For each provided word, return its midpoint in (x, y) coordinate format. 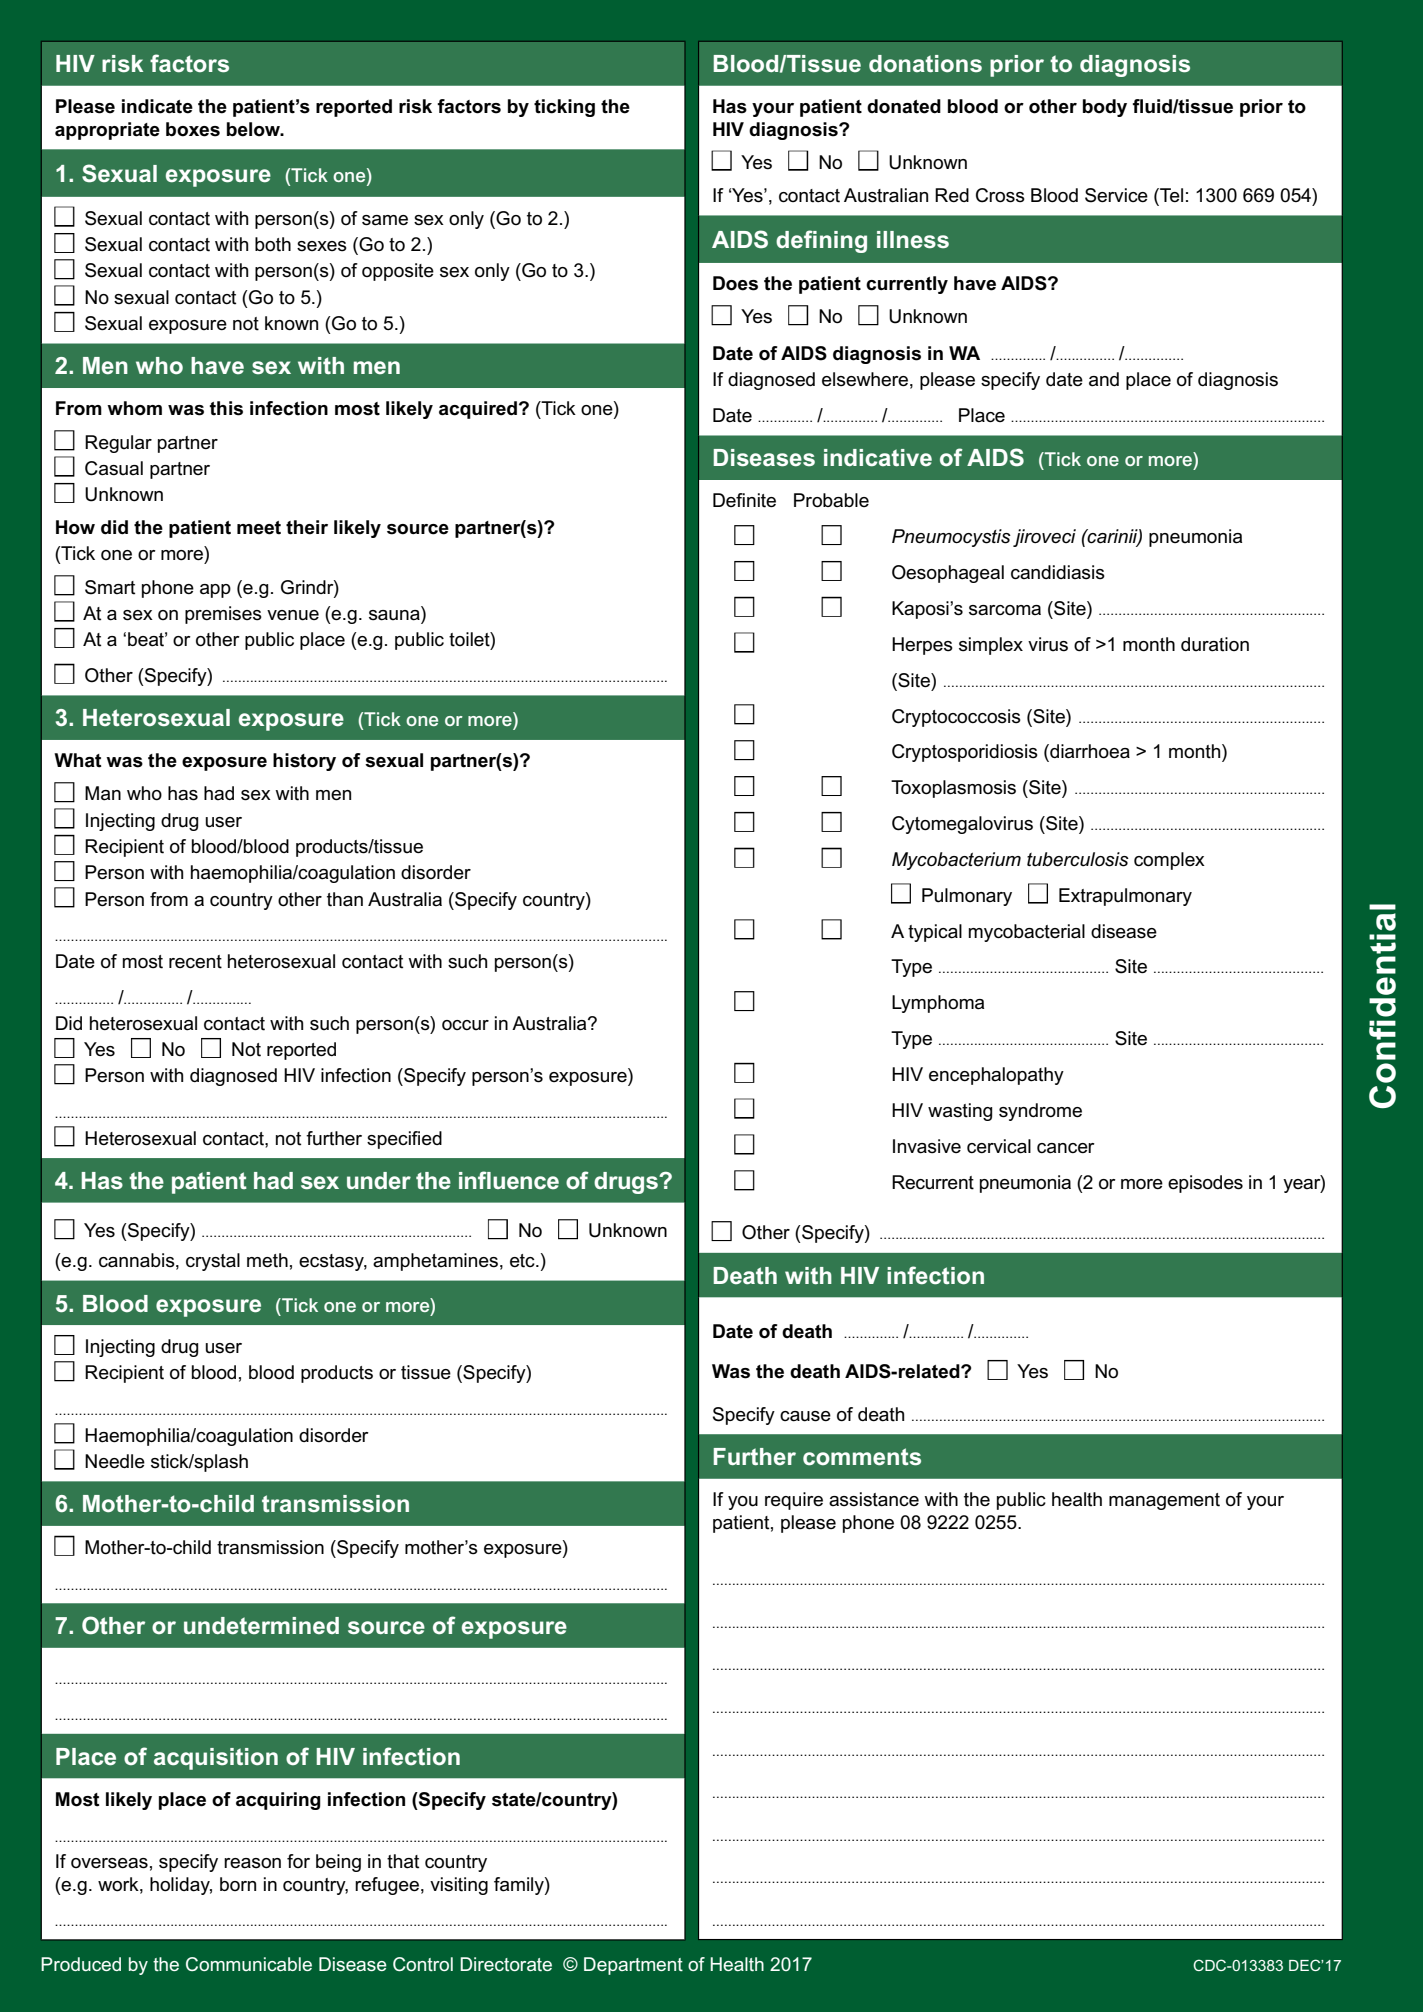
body (1105, 108)
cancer (1066, 1148)
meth (267, 1260)
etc (523, 1261)
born (238, 1884)
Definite (744, 500)
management (1164, 1501)
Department (633, 1966)
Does (735, 283)
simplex (991, 646)
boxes (193, 129)
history (304, 762)
